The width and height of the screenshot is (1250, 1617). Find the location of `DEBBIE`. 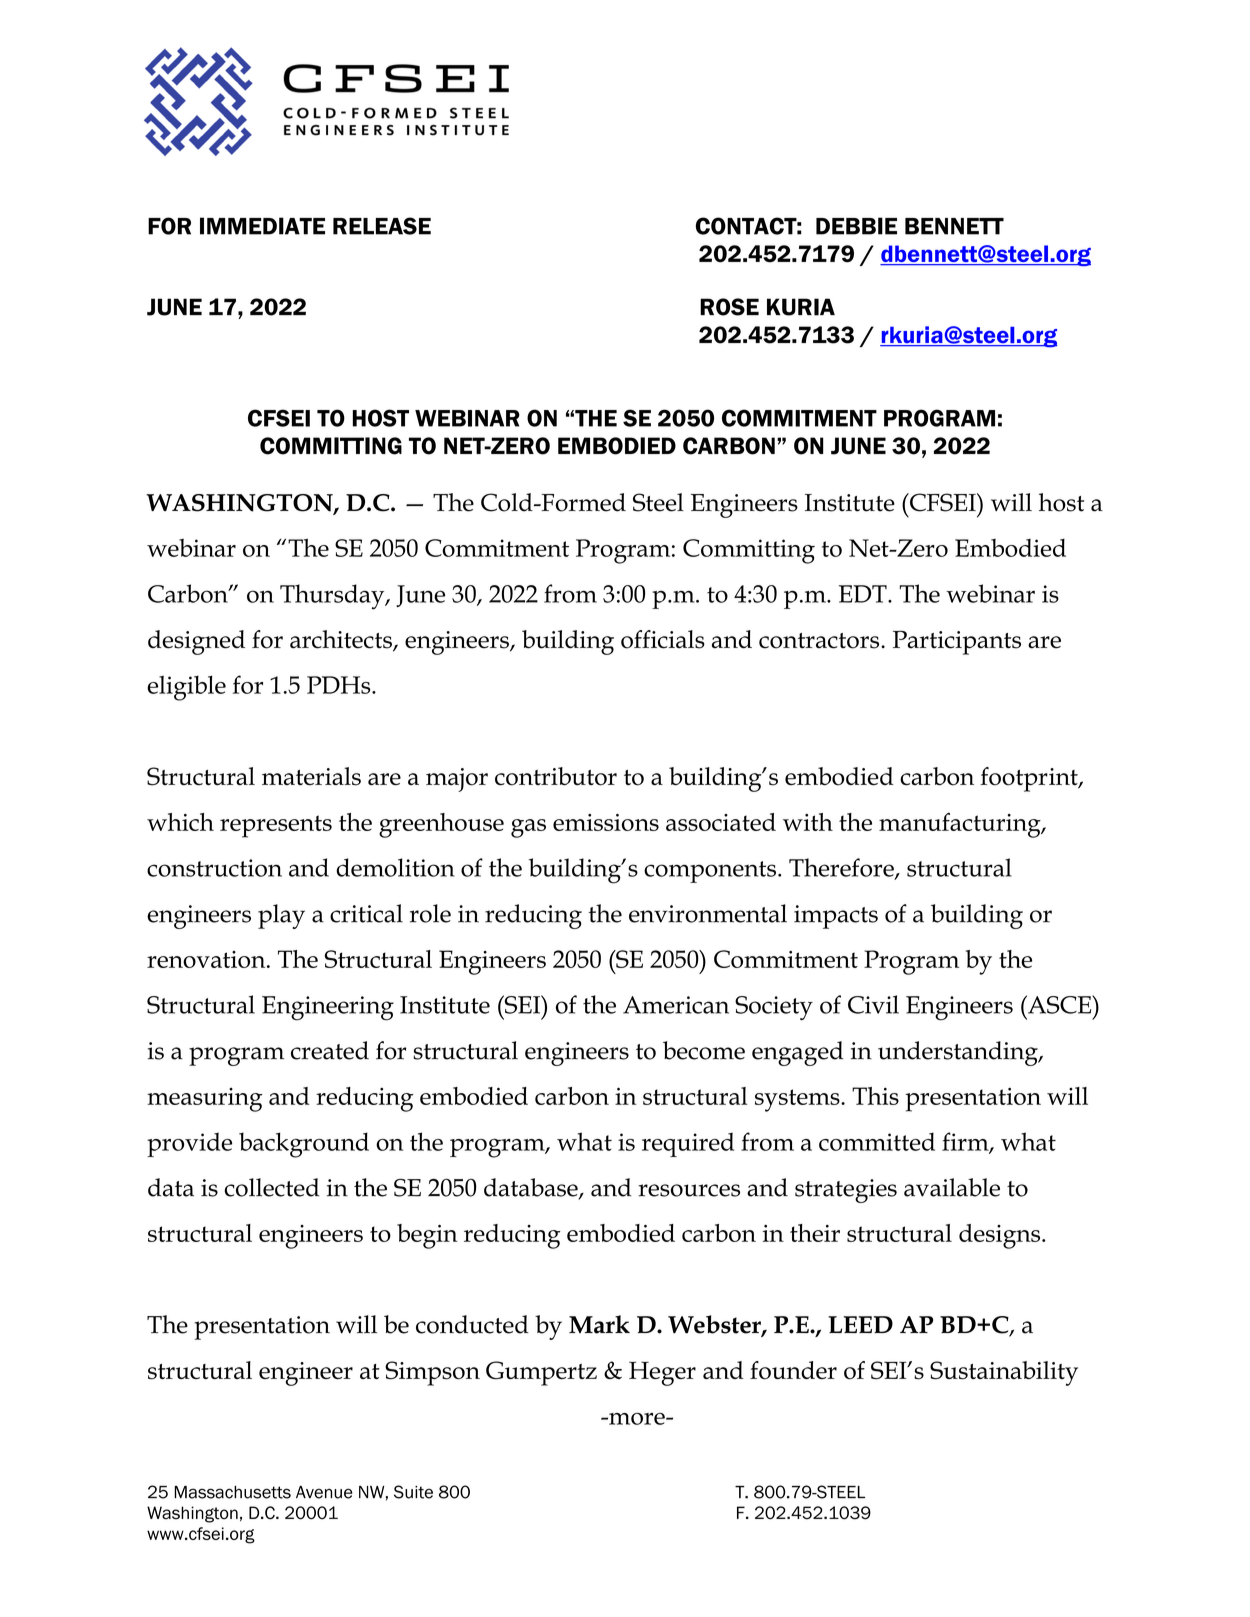

DEBBIE is located at coordinates (856, 226).
